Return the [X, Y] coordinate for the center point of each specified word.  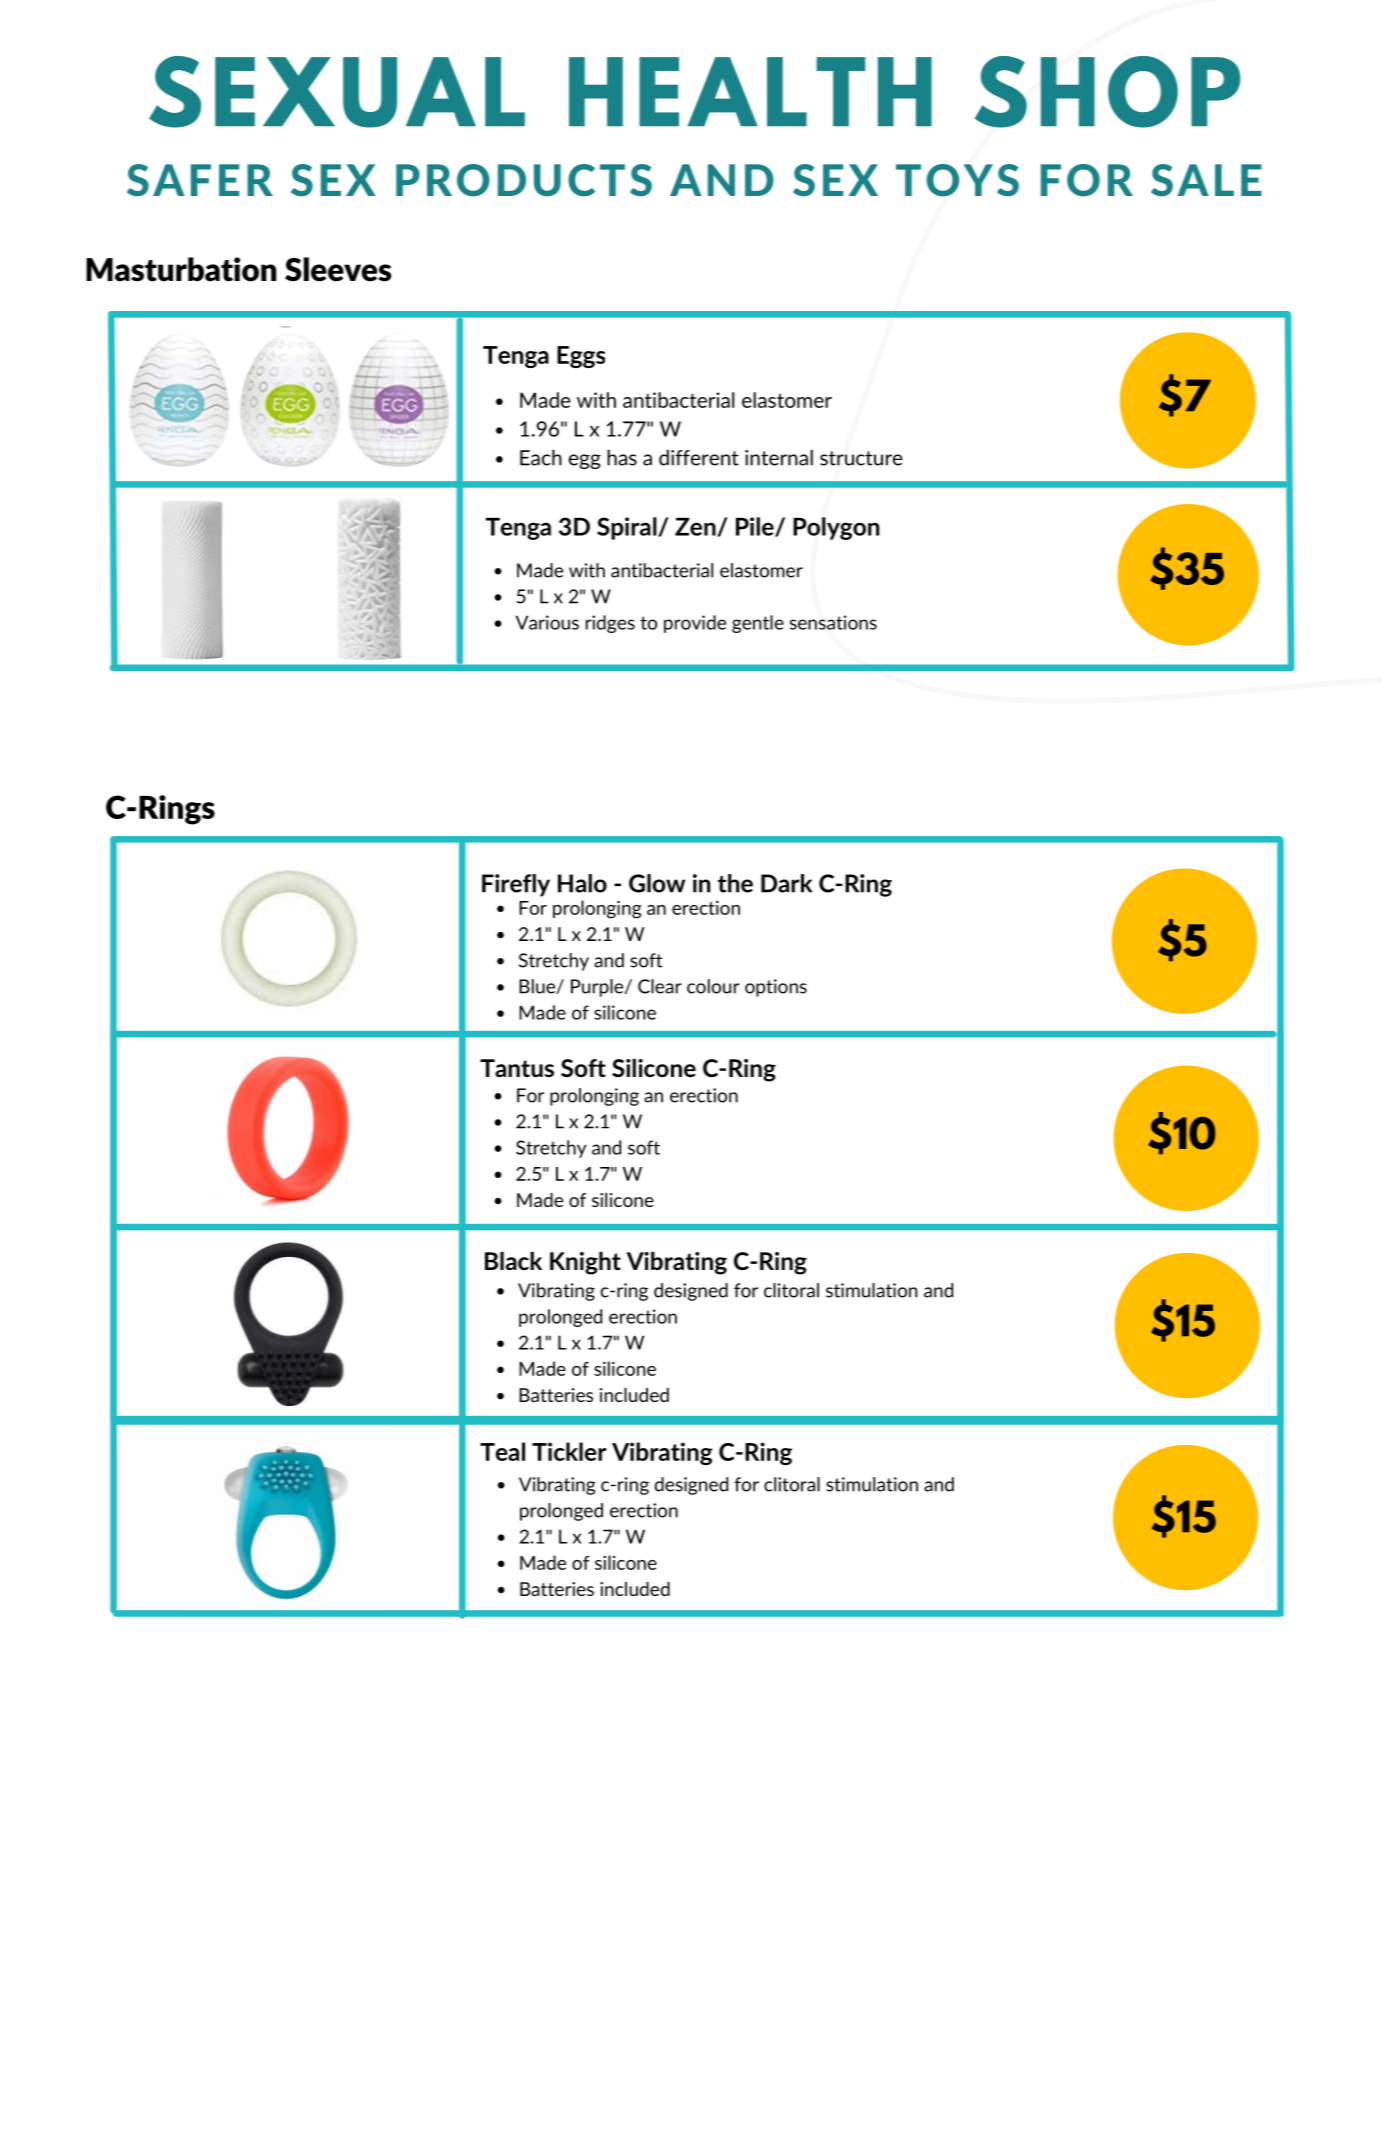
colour [713, 986]
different [699, 458]
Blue [538, 986]
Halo [582, 883]
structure [861, 458]
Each [541, 458]
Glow [657, 883]
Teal [502, 1451]
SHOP [1108, 92]
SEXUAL [337, 92]
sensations [833, 622]
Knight [585, 1263]
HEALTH [750, 91]
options [776, 988]
